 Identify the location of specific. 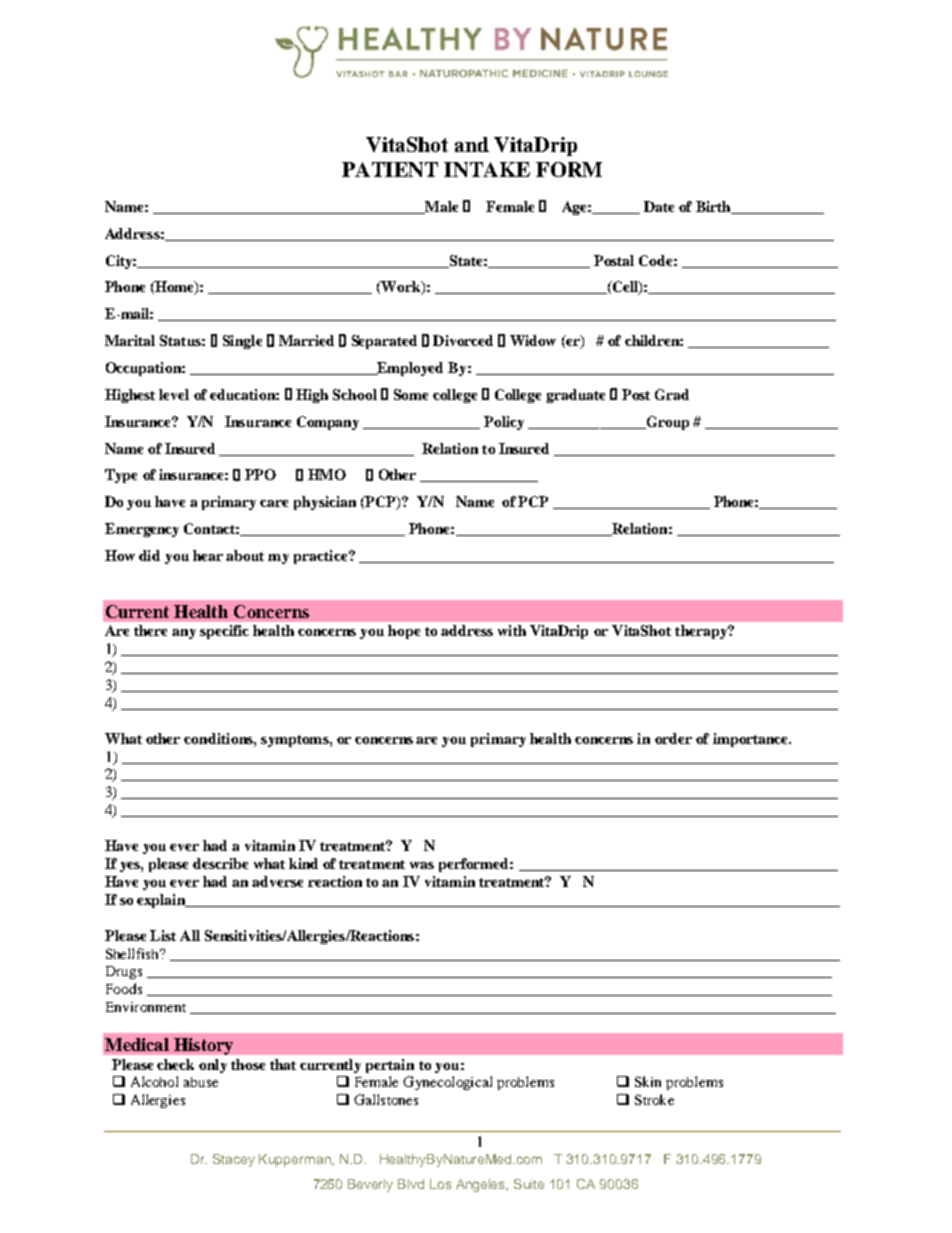
(224, 632).
